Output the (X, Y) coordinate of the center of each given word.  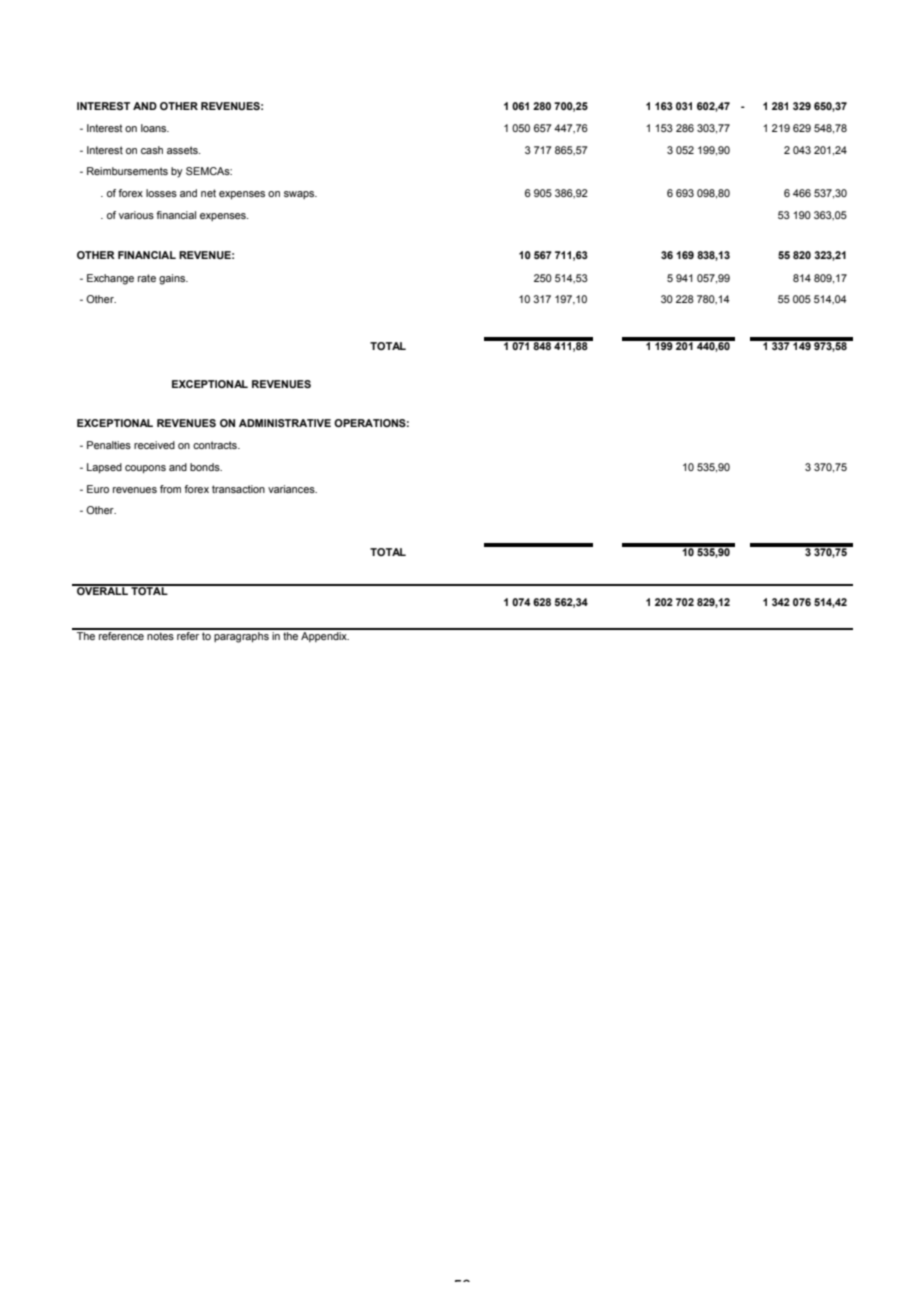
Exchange (110, 279)
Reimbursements (127, 171)
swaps (300, 195)
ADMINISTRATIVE (285, 423)
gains (173, 279)
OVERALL (102, 590)
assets (183, 150)
